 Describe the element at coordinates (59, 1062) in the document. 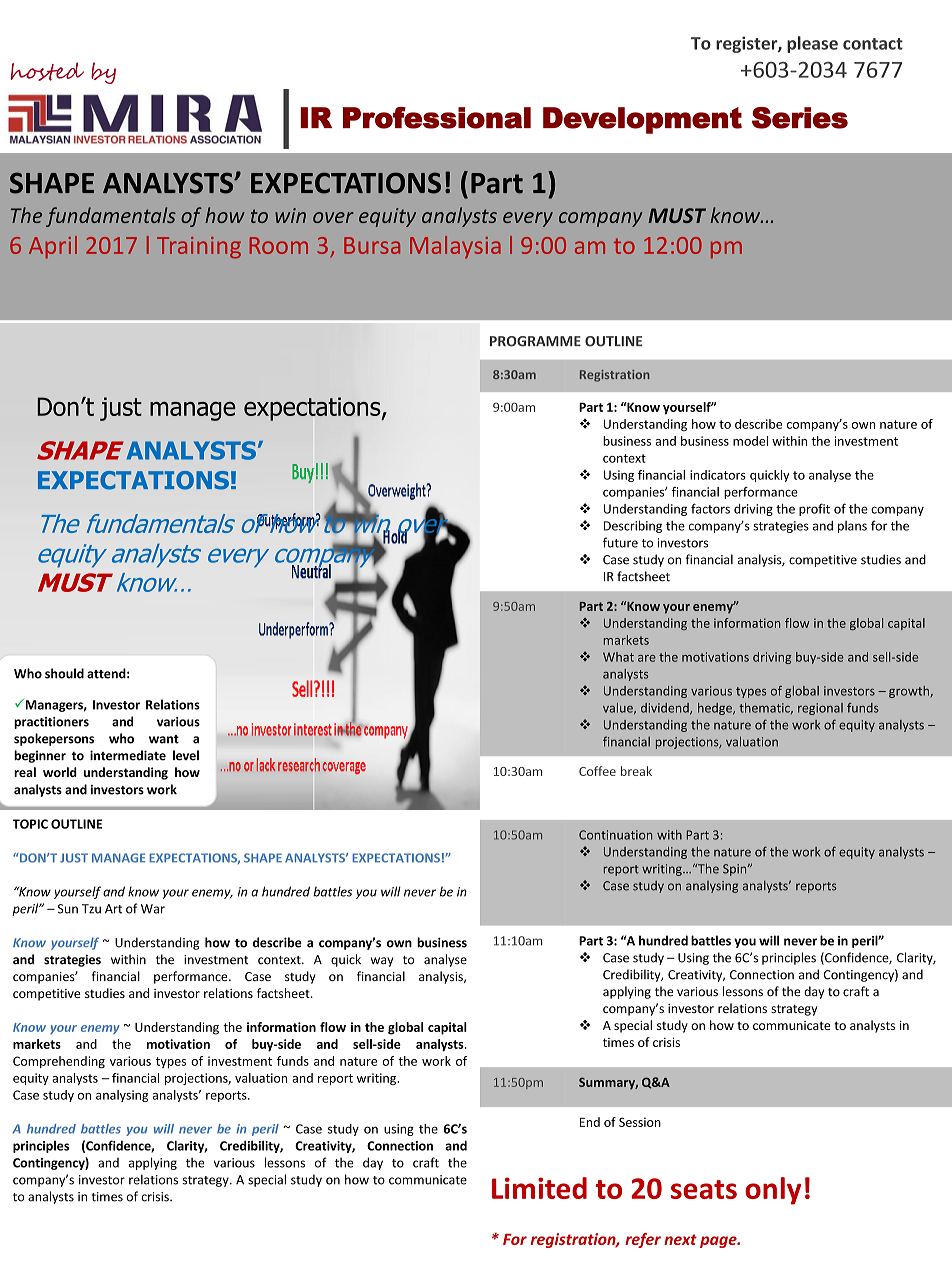

I see `Comprehending` at that location.
